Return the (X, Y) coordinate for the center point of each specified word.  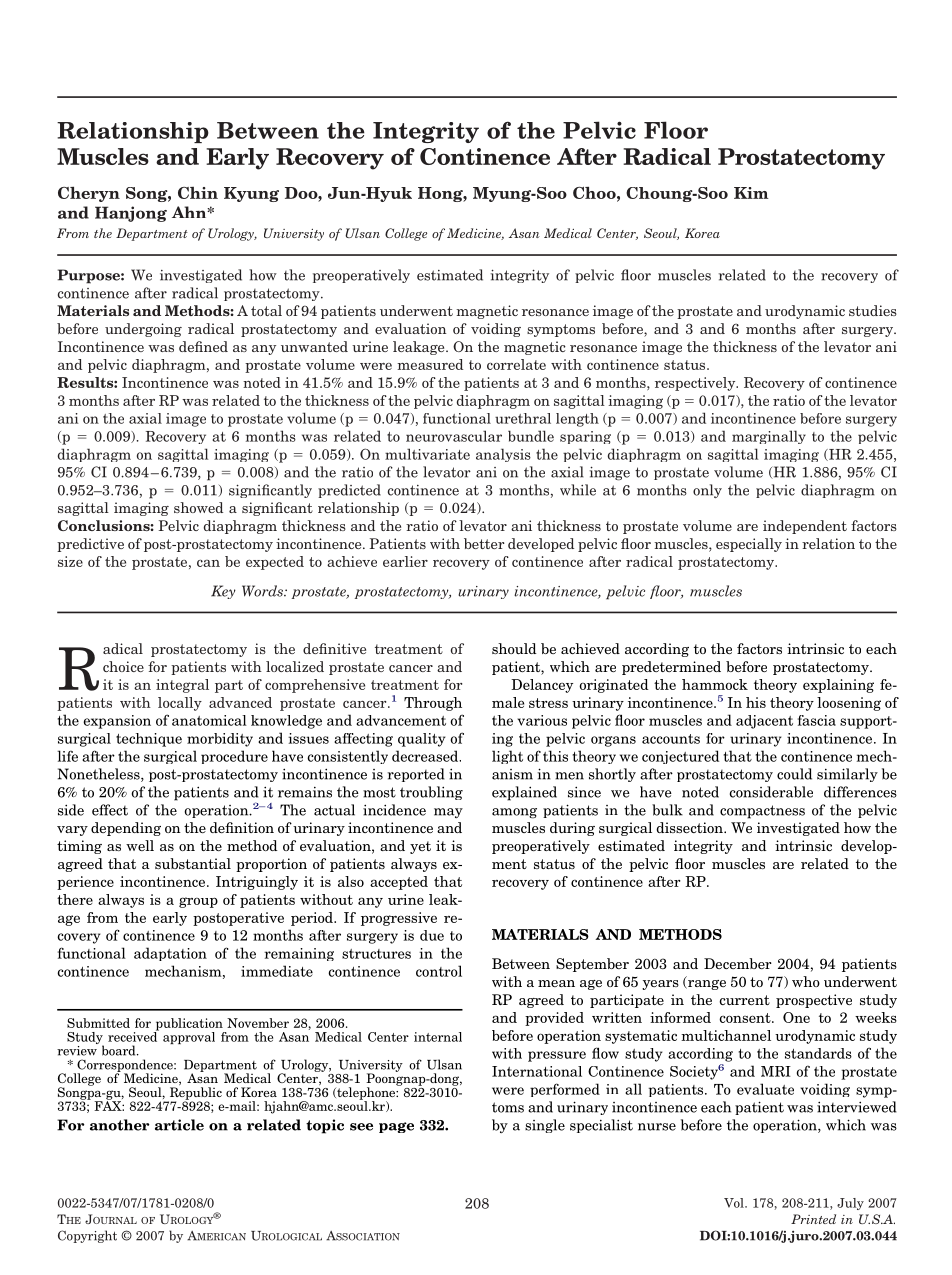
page (396, 1127)
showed (198, 507)
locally (180, 704)
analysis (503, 455)
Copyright (87, 1236)
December (738, 963)
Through (433, 704)
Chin (198, 193)
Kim (751, 193)
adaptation (170, 954)
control (439, 971)
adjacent (764, 722)
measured (430, 364)
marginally (769, 437)
